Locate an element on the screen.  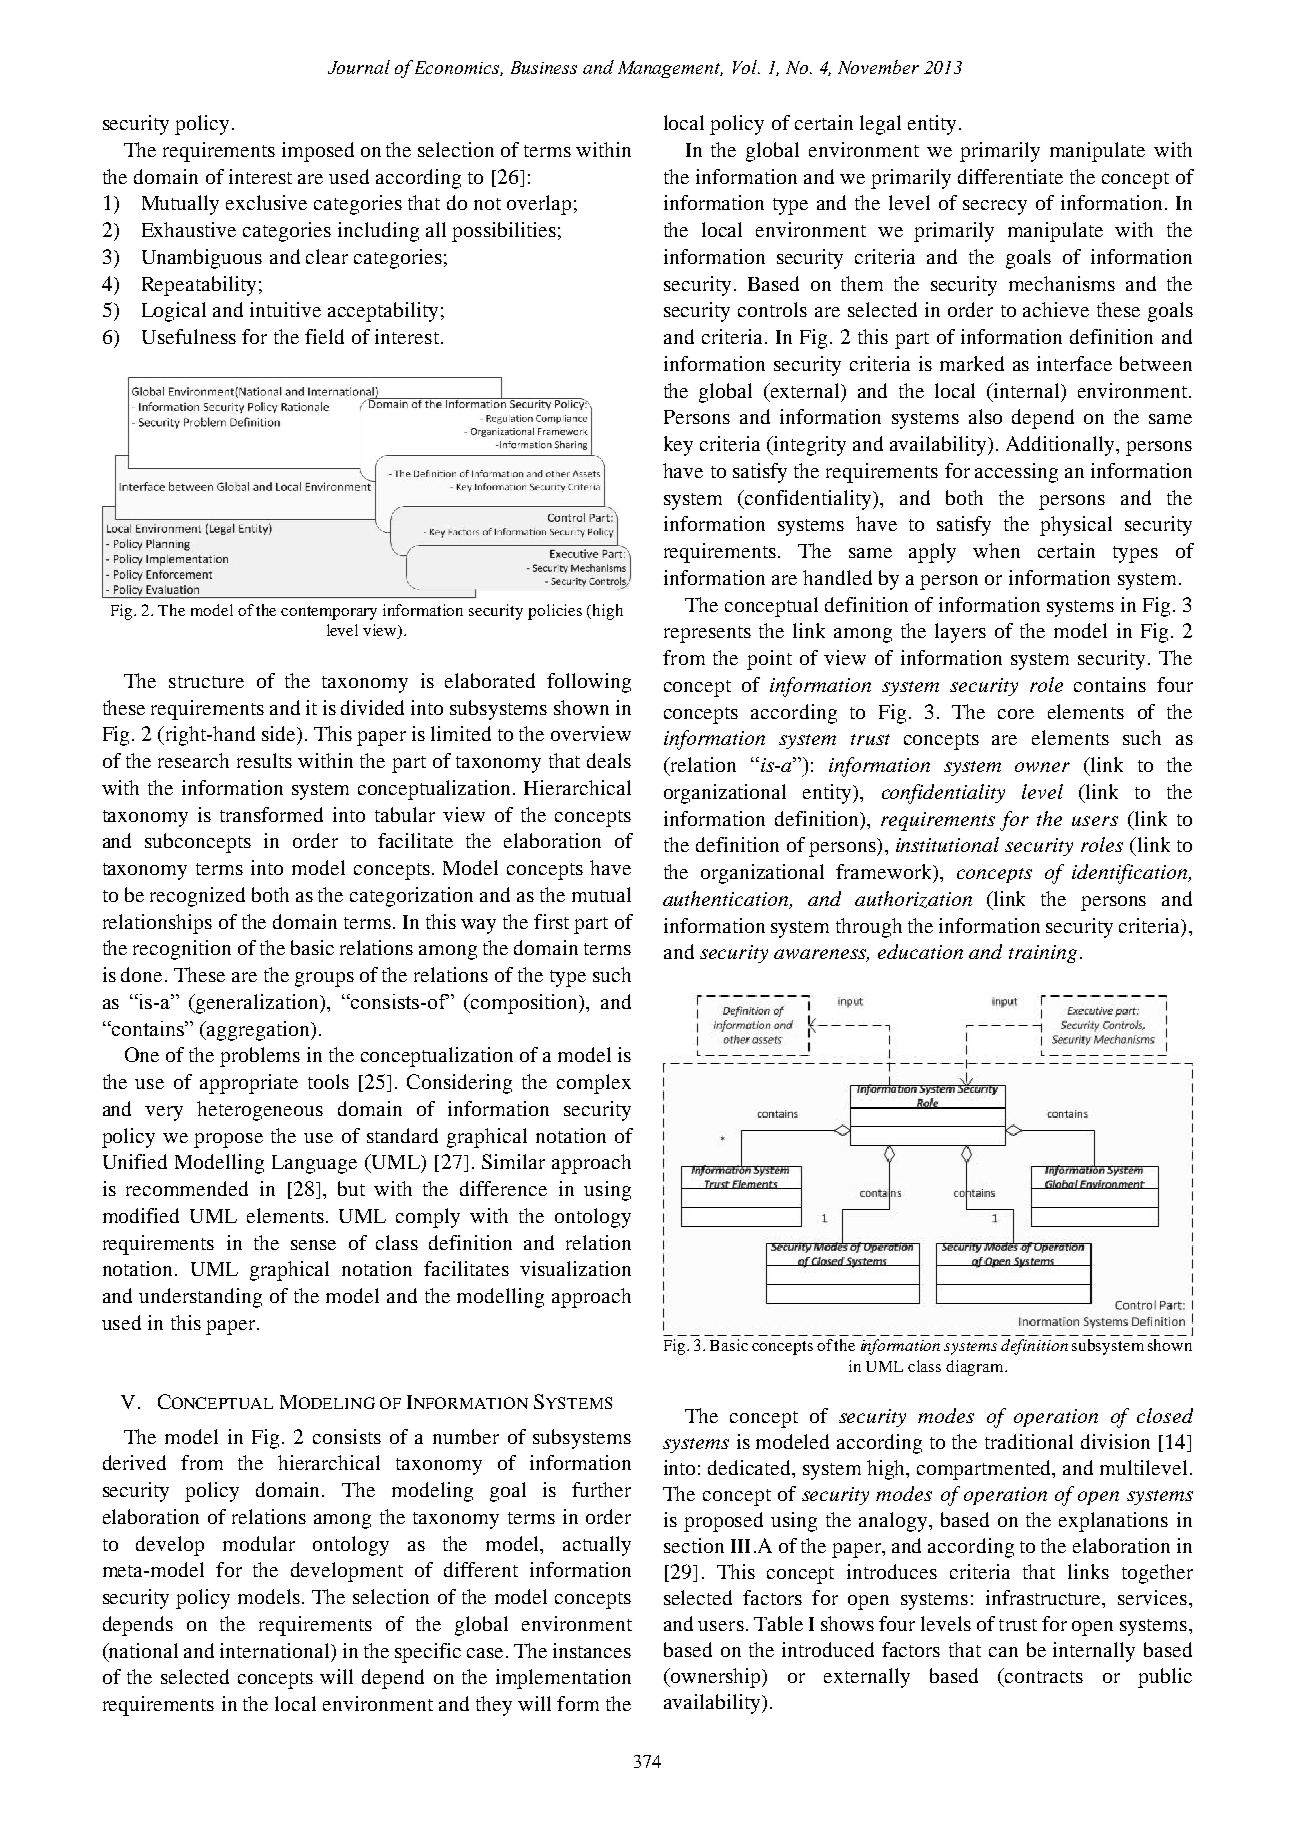
modular is located at coordinates (259, 1543).
